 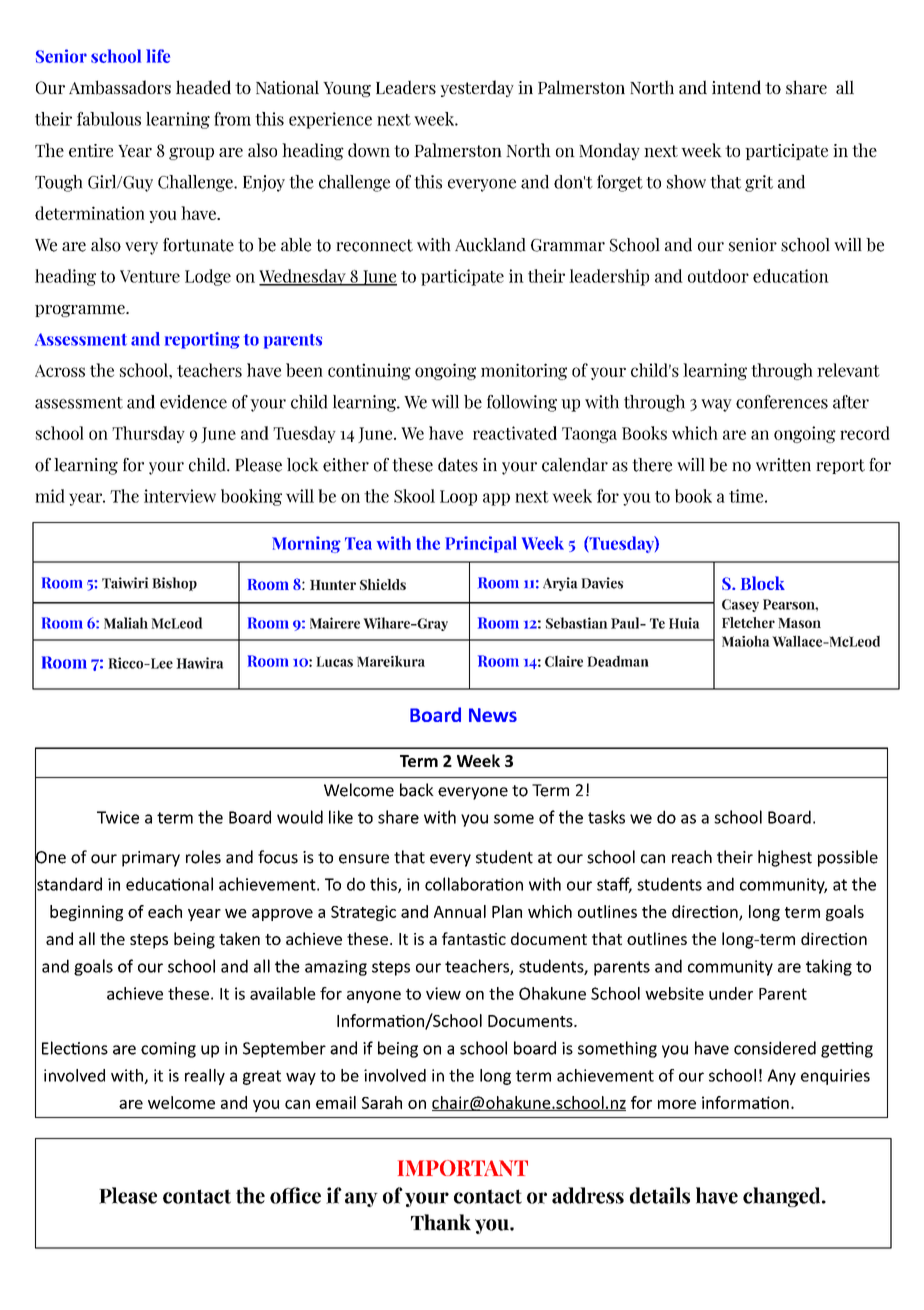 What do you see at coordinates (477, 88) in the image?
I see `yesterday` at bounding box center [477, 88].
